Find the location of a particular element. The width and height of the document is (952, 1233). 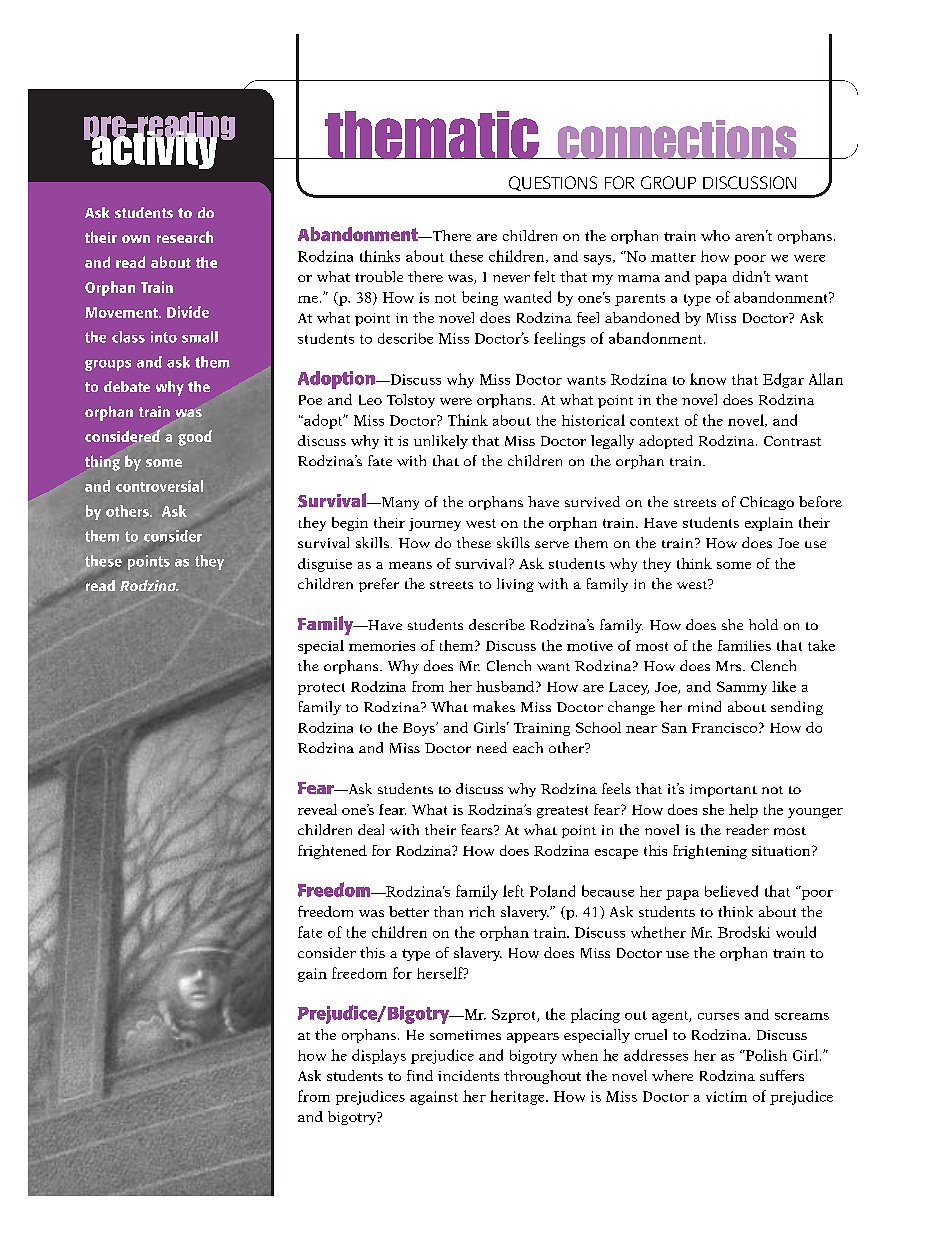

research is located at coordinates (185, 237).
